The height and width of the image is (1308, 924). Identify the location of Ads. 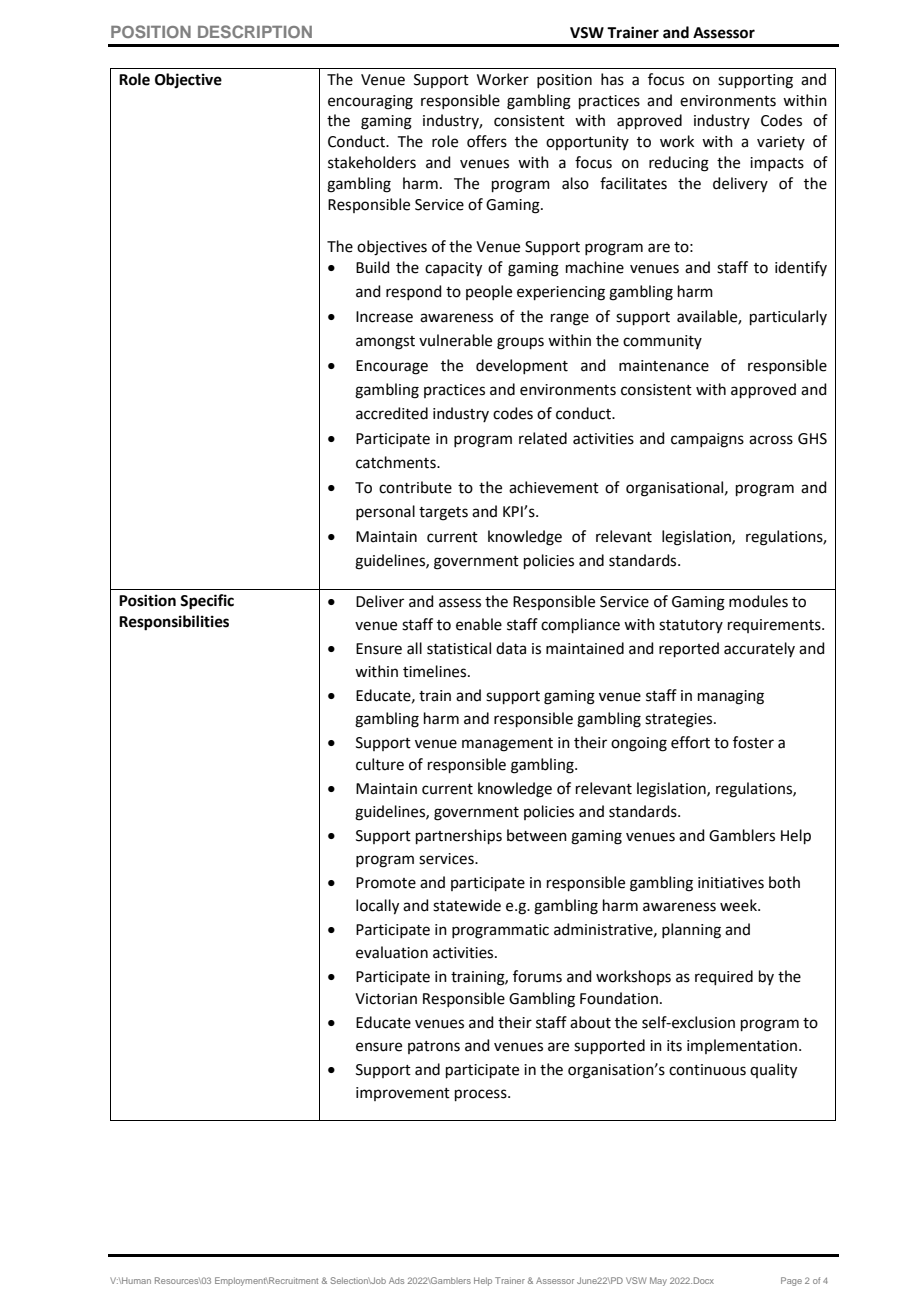
(396, 1280).
